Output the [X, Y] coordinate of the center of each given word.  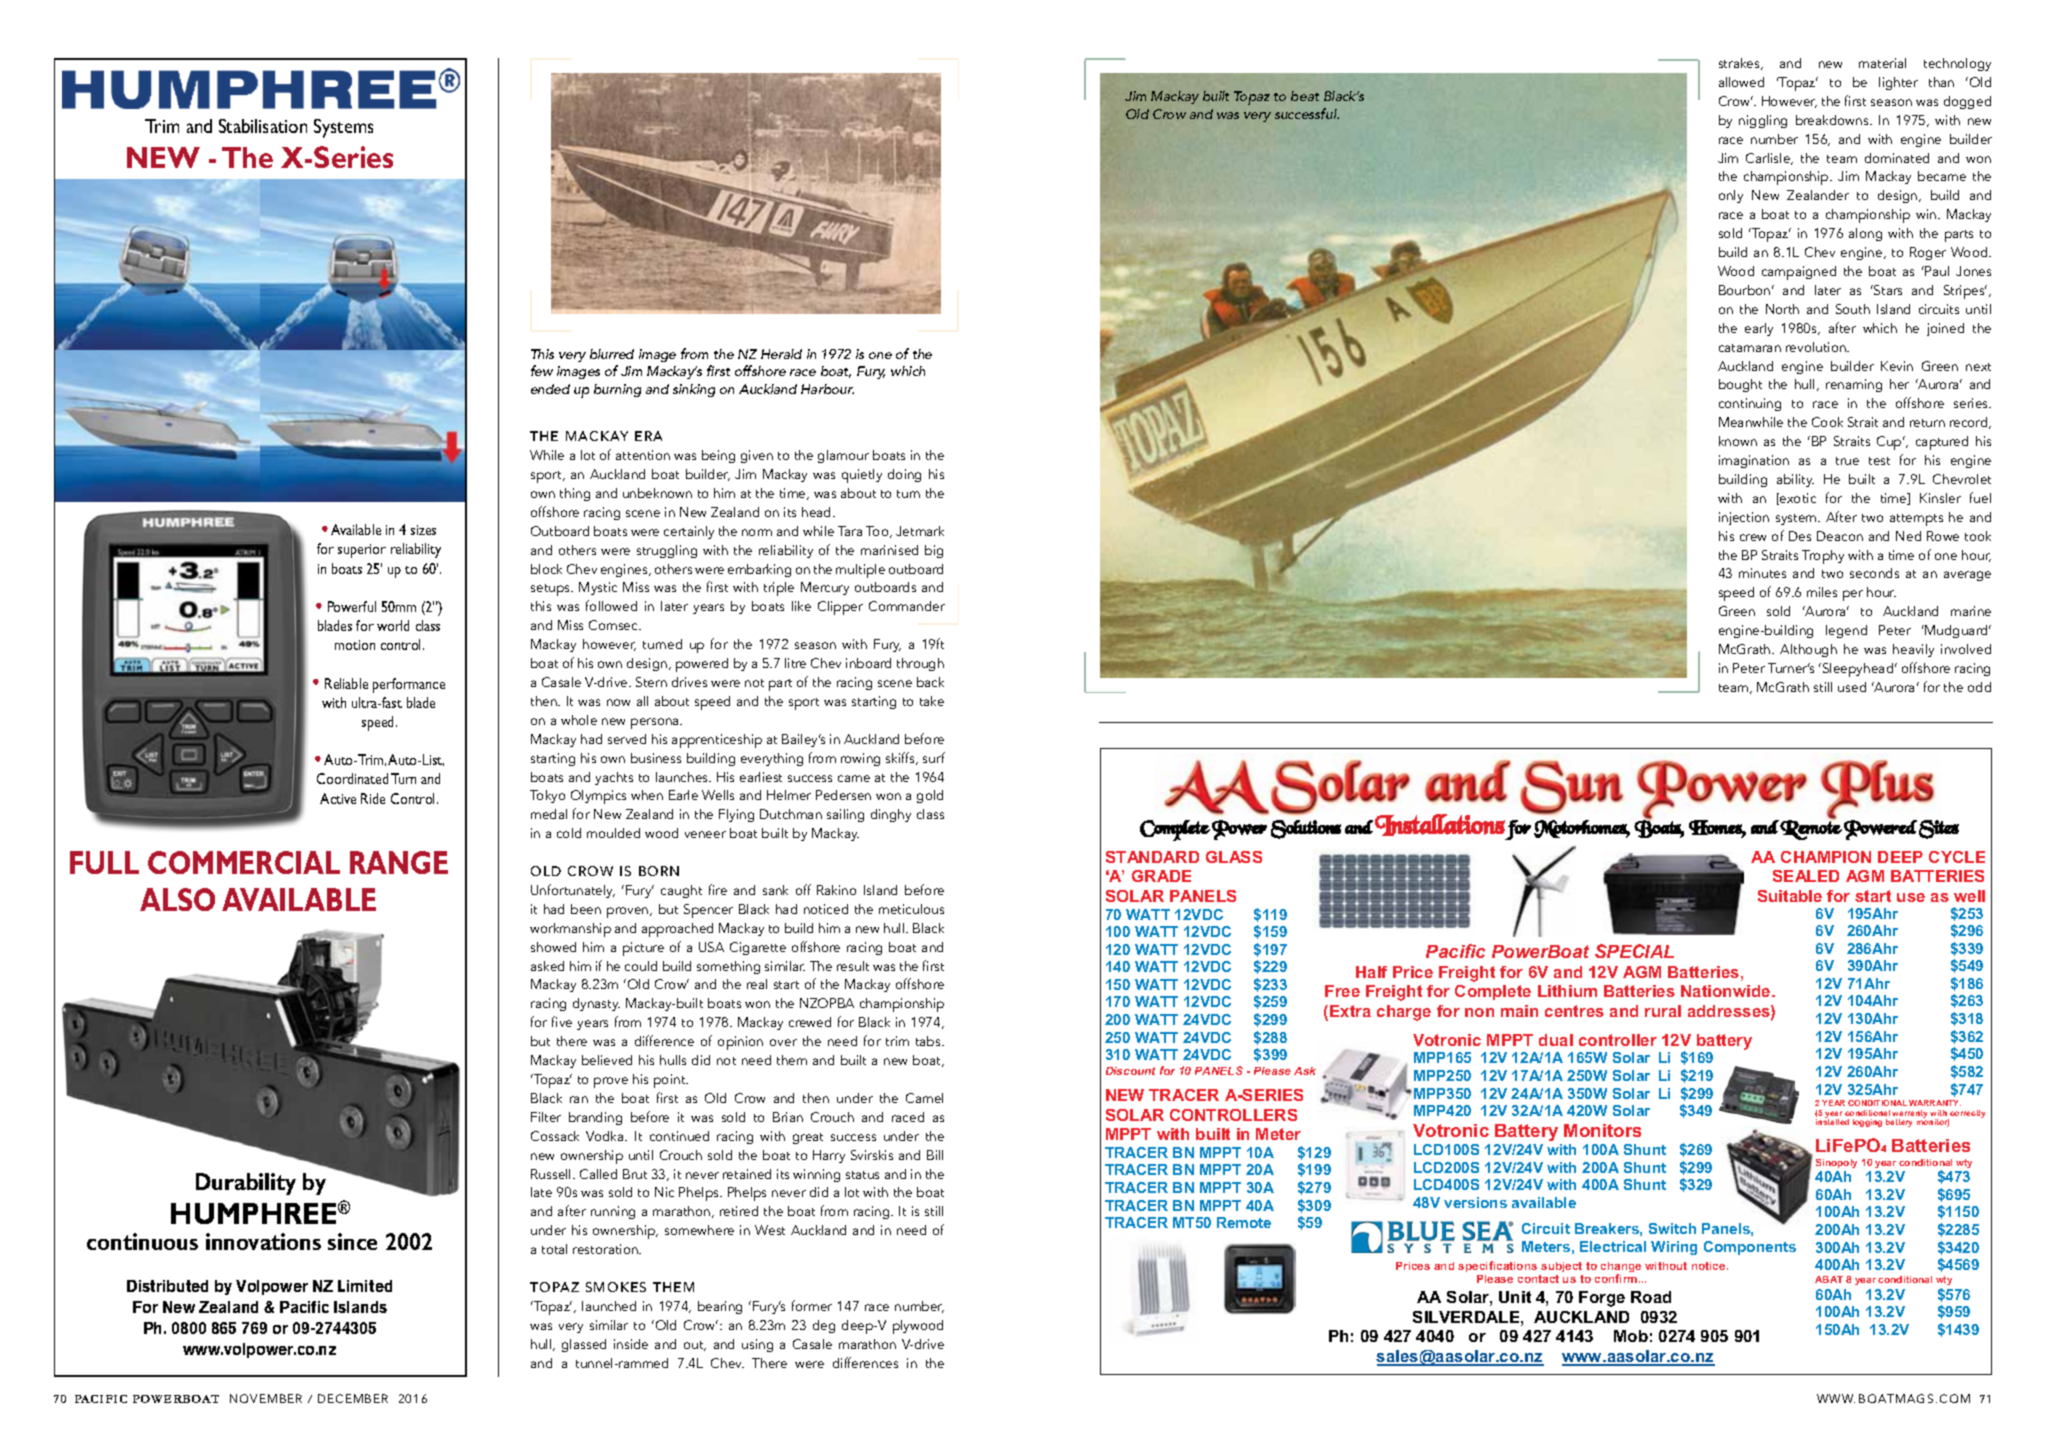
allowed [1741, 82]
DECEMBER [353, 1398]
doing [904, 475]
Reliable [346, 683]
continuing [1750, 404]
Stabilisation [263, 126]
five [562, 1021]
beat [1305, 96]
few [542, 370]
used [1852, 687]
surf [934, 757]
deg [824, 1326]
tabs [929, 1041]
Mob [1631, 1336]
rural [1663, 1011]
